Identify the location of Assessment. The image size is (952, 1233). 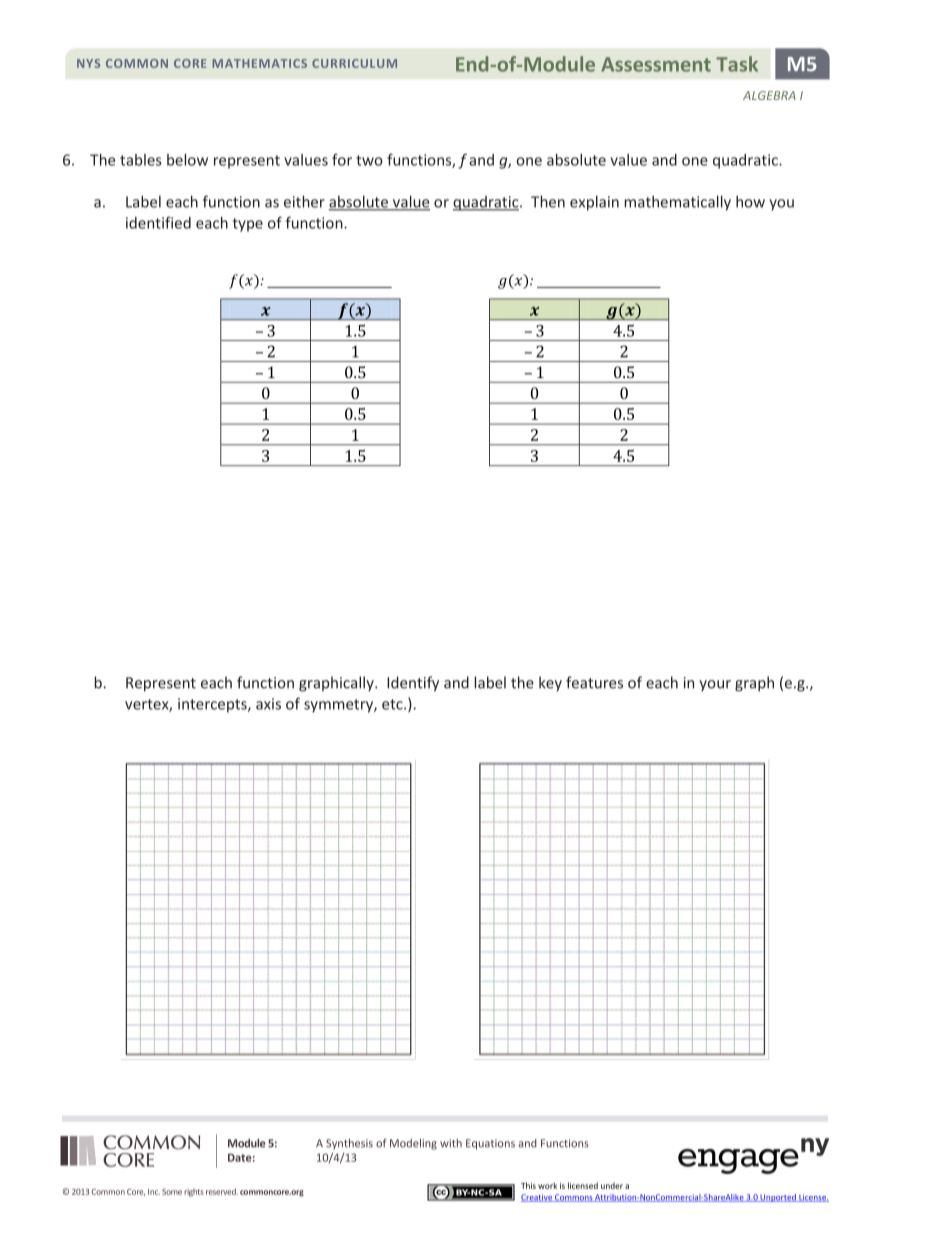
(656, 64).
